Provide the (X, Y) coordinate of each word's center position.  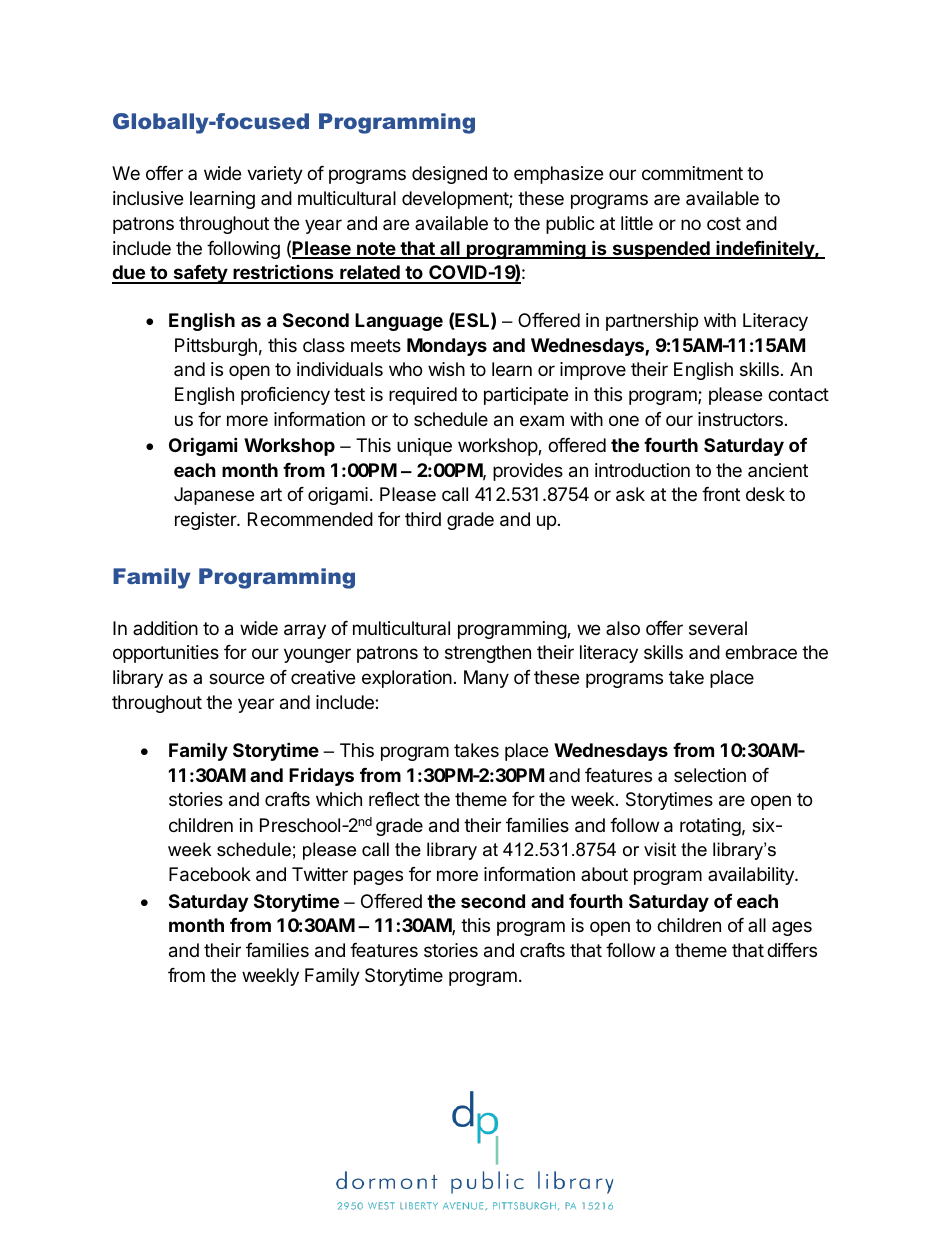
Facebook (210, 874)
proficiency (285, 396)
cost (724, 223)
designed (449, 175)
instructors (740, 419)
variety (275, 175)
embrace (761, 652)
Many (486, 679)
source (236, 678)
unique (424, 447)
